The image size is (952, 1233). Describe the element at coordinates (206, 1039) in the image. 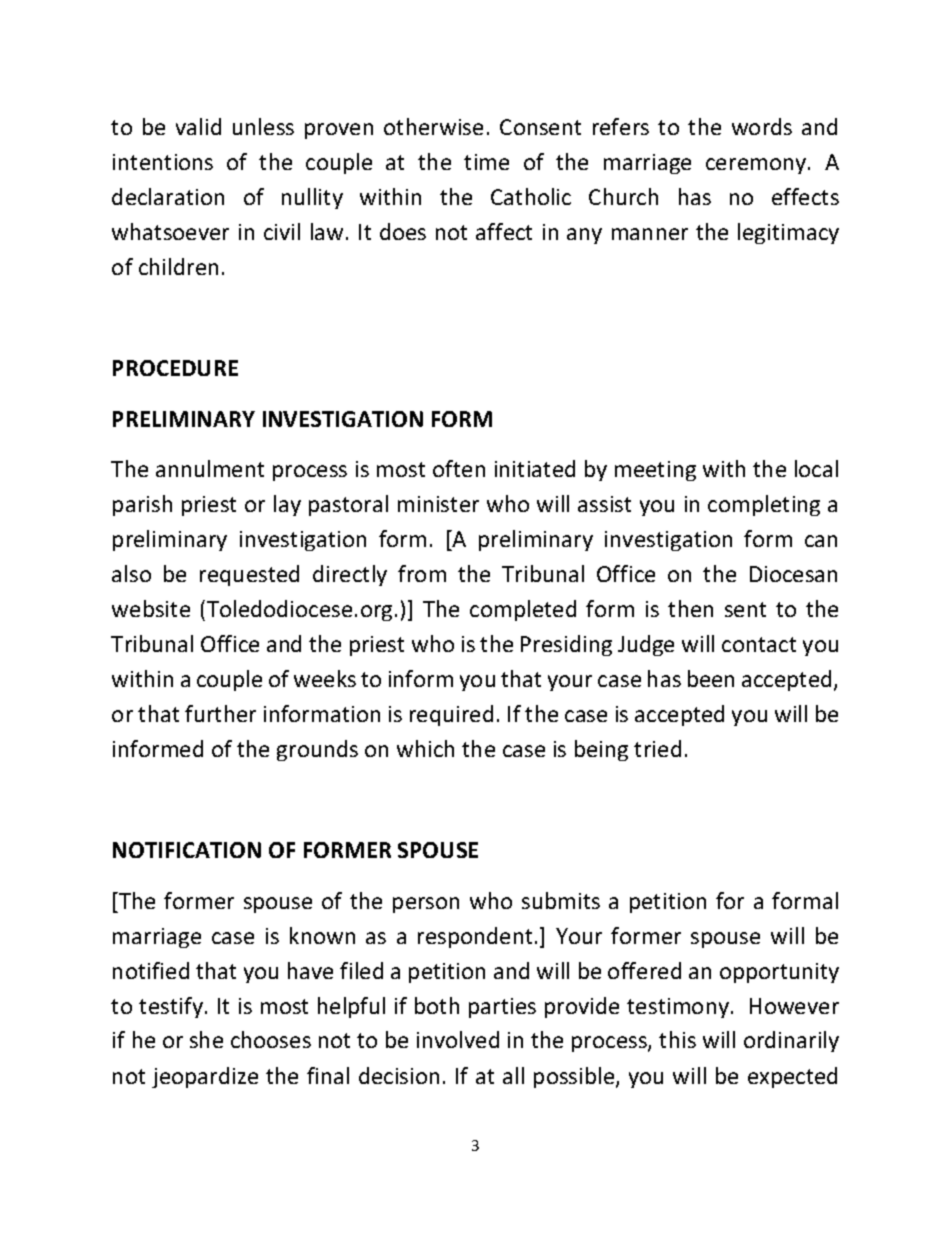

I see `she` at that location.
